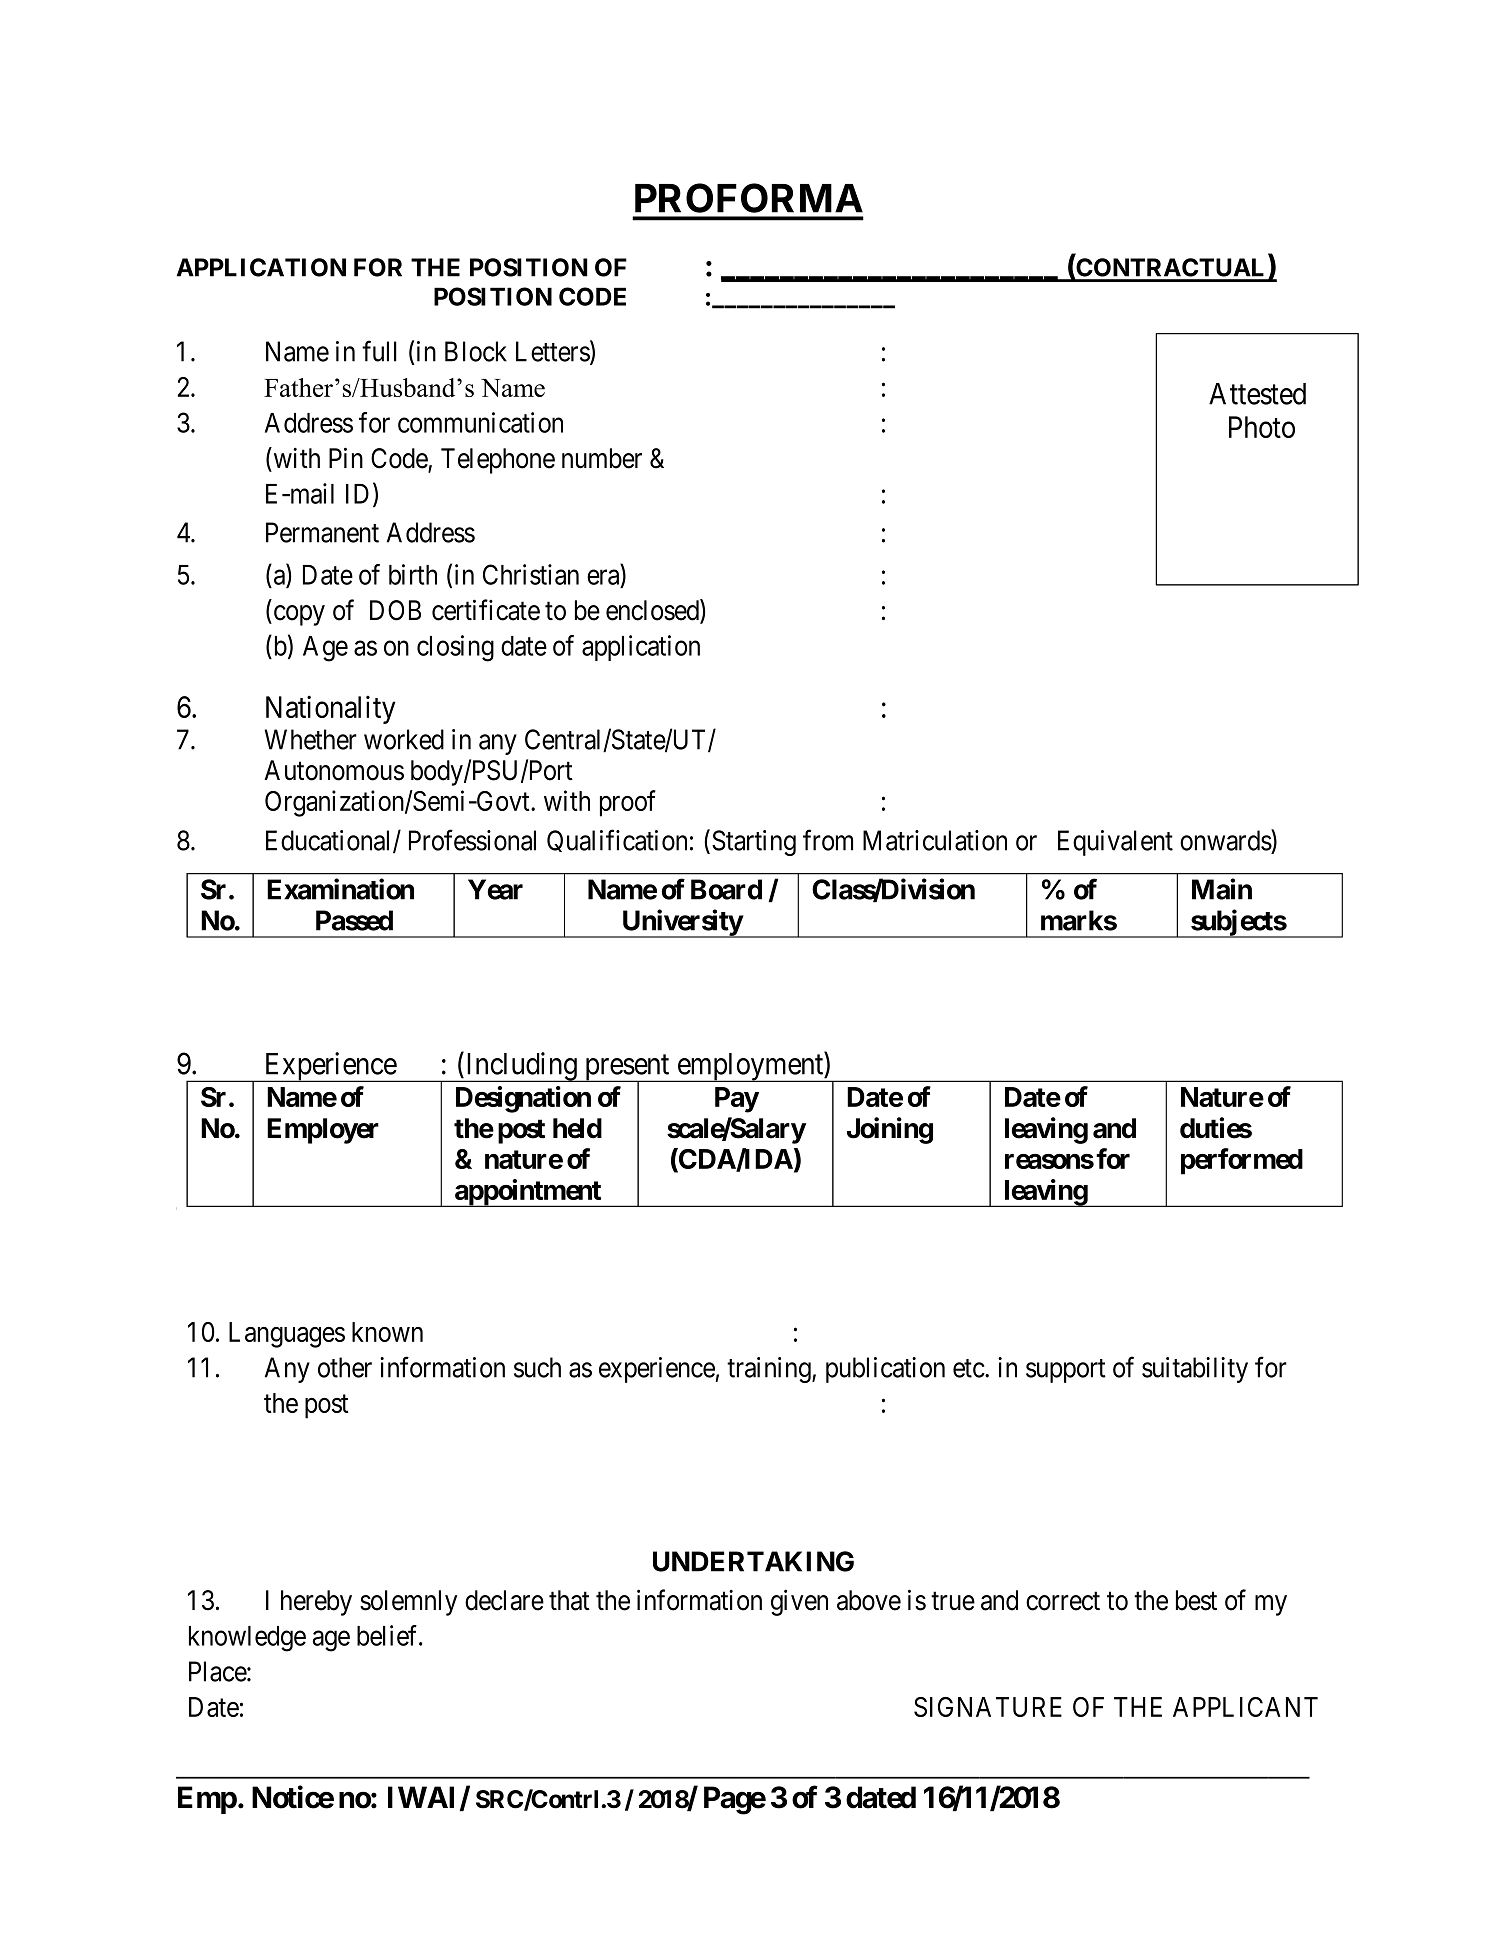 This screenshot has width=1496, height=1936. I want to click on Employer, so click(323, 1131).
